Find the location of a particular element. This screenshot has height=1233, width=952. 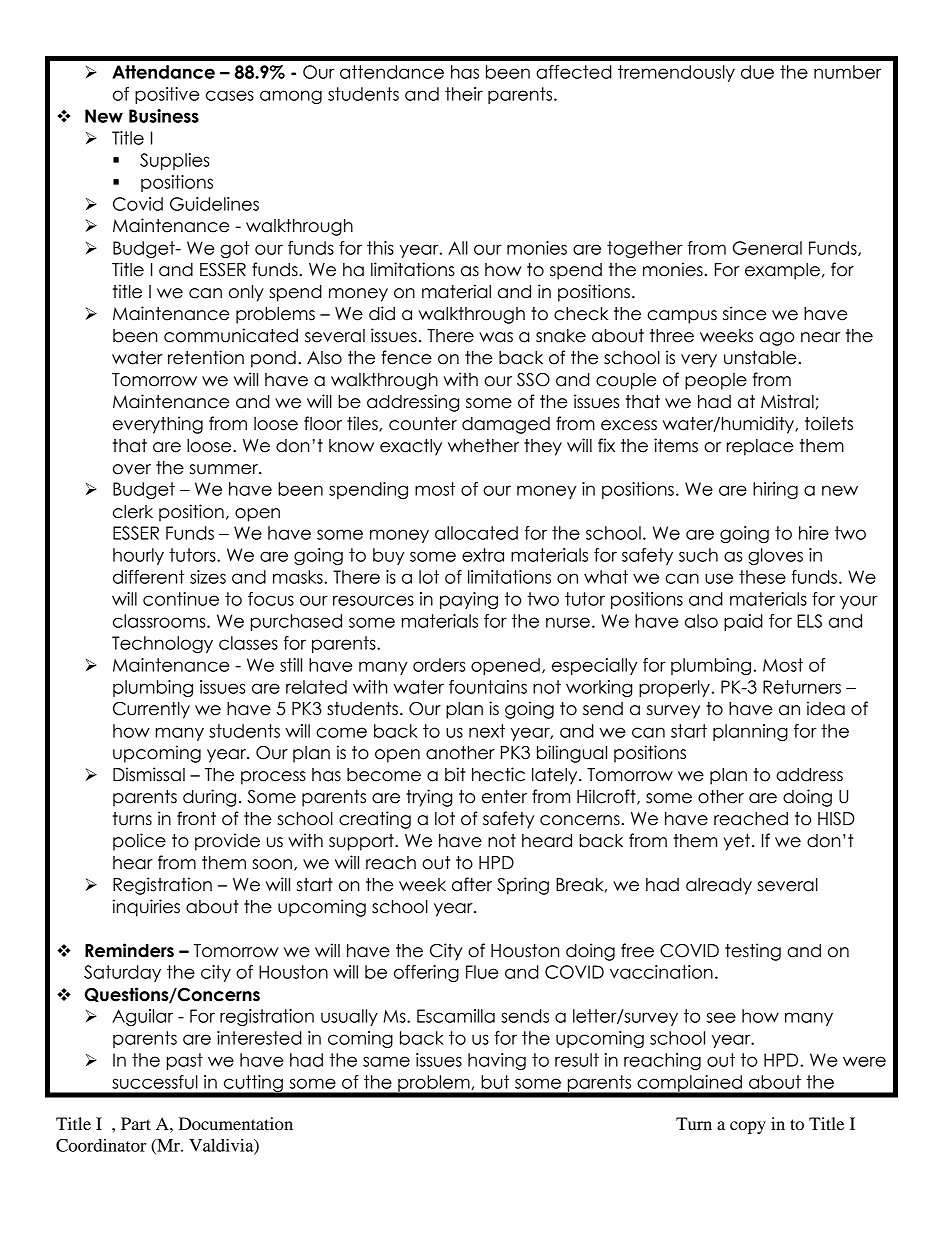

but is located at coordinates (495, 1082).
